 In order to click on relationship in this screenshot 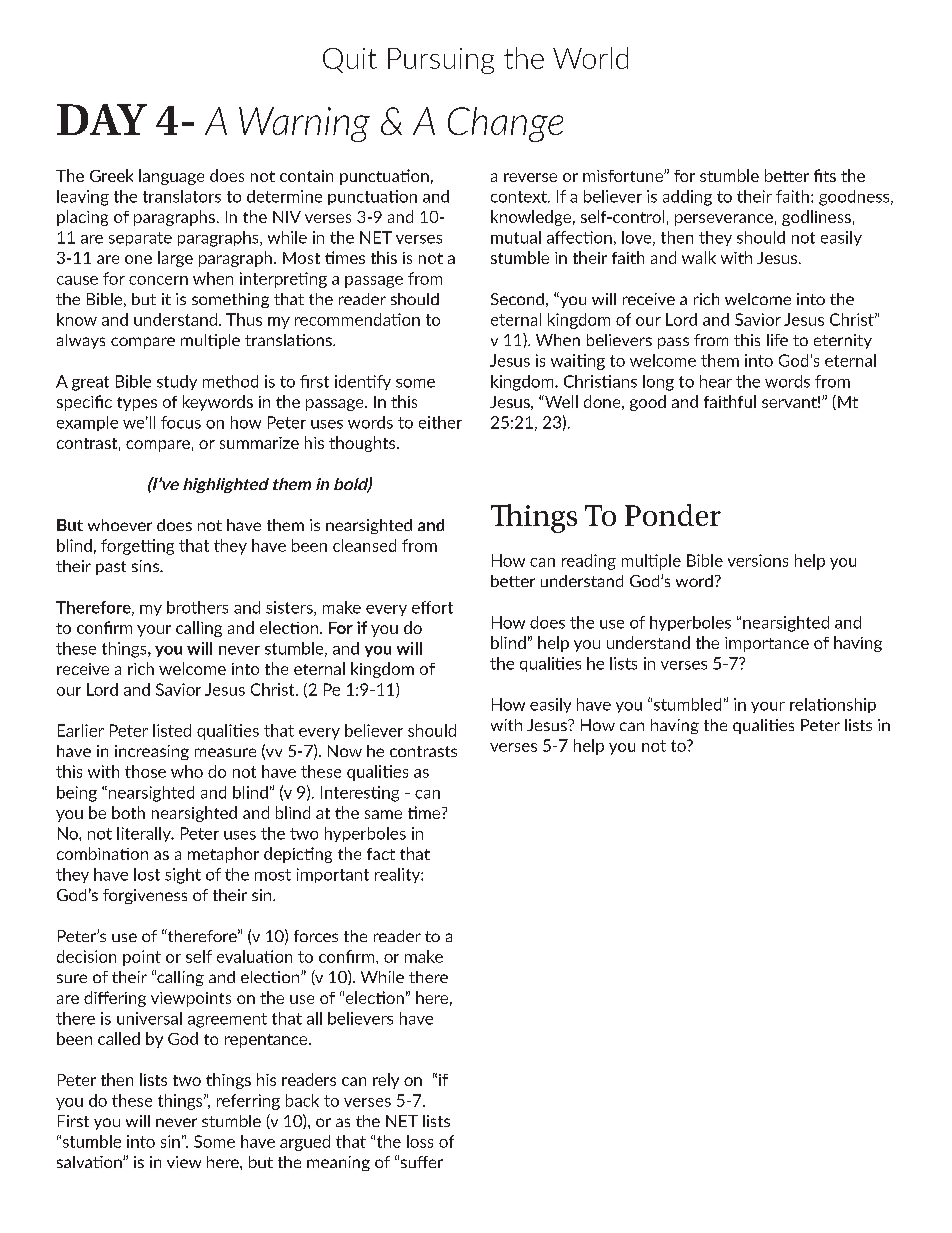, I will do `click(833, 705)`.
